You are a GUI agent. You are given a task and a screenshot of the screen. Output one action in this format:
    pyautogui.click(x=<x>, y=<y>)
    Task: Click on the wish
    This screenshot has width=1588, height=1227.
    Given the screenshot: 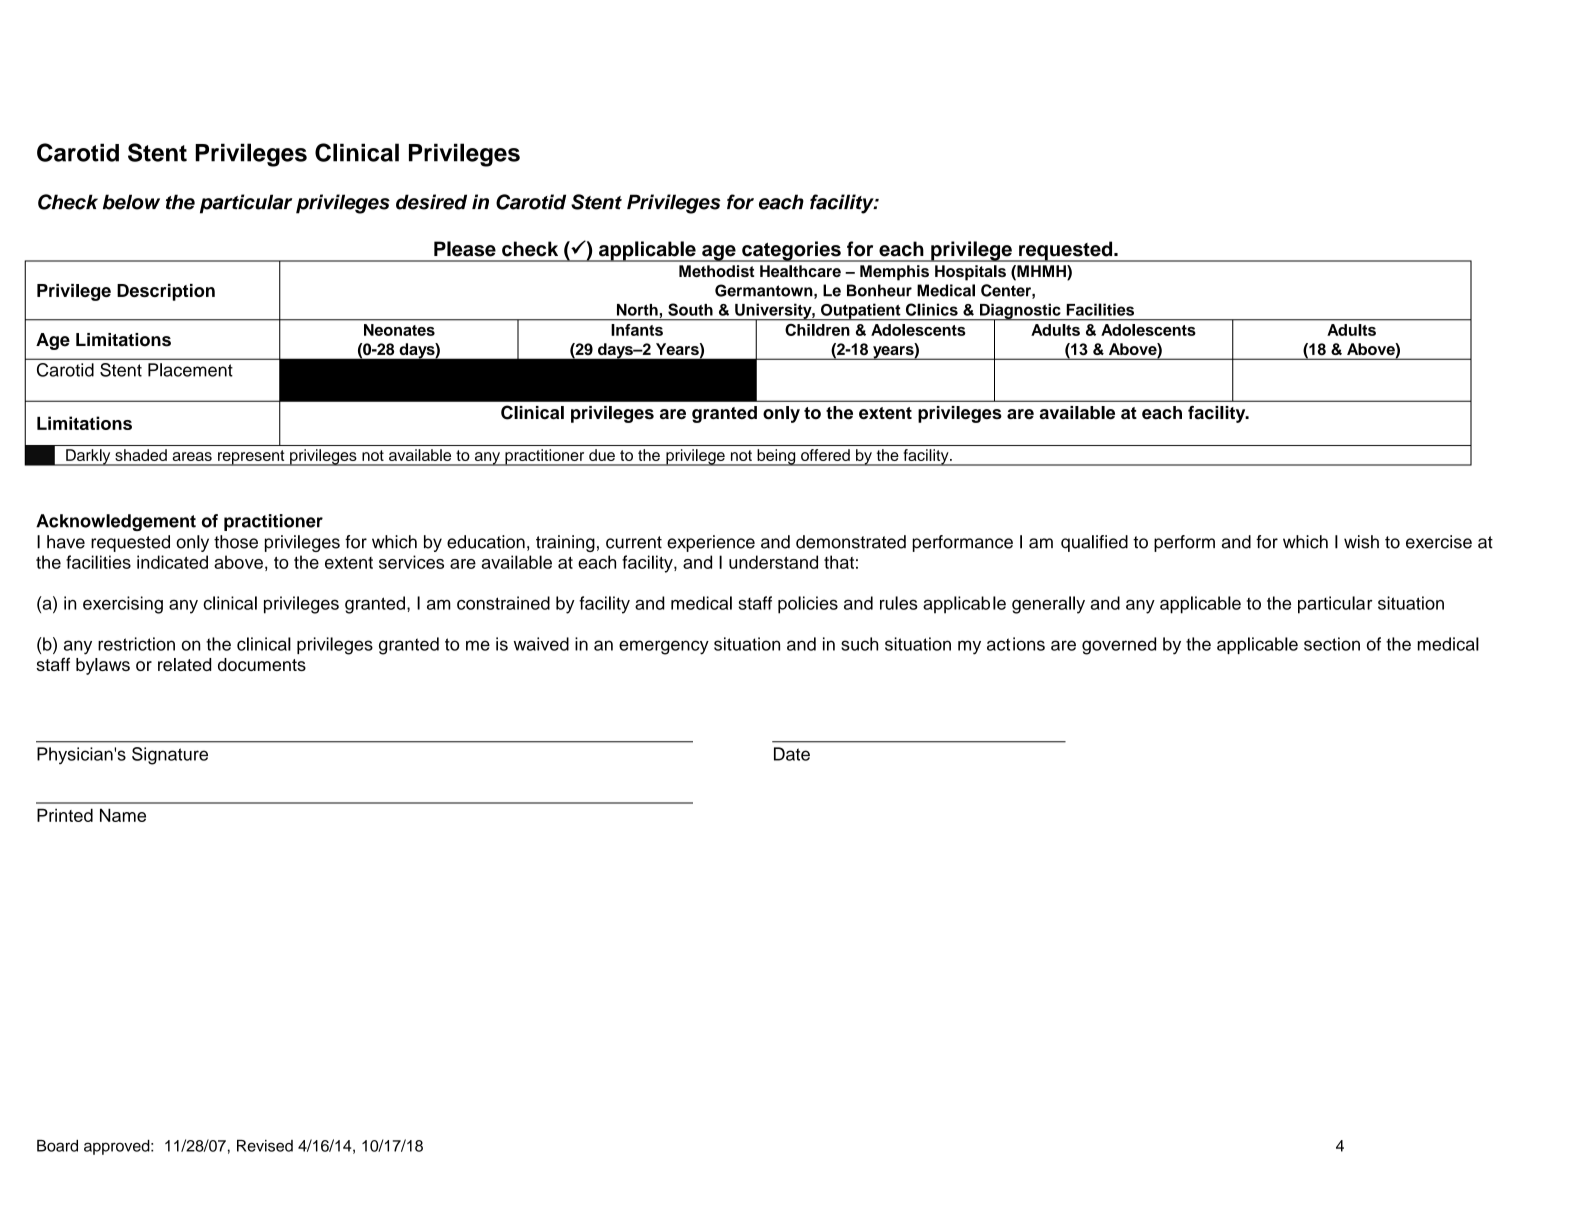 What is the action you would take?
    pyautogui.click(x=1361, y=542)
